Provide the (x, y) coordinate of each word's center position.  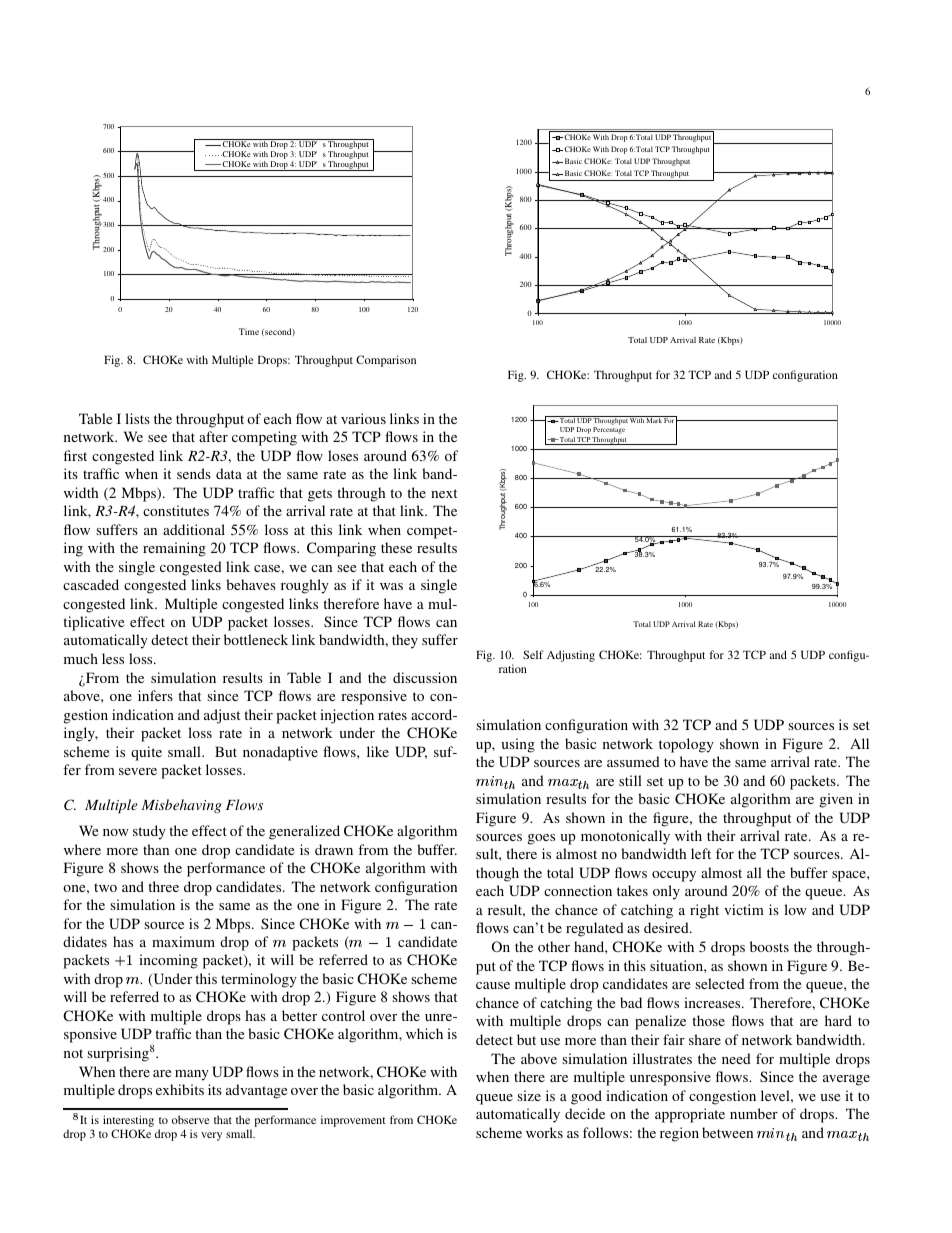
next (444, 493)
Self (533, 654)
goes (541, 839)
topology (686, 745)
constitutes (176, 510)
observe (190, 1119)
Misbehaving (181, 806)
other (554, 946)
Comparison (386, 361)
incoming (168, 961)
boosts (769, 946)
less (113, 658)
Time (249, 331)
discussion (425, 677)
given (836, 800)
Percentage (609, 430)
